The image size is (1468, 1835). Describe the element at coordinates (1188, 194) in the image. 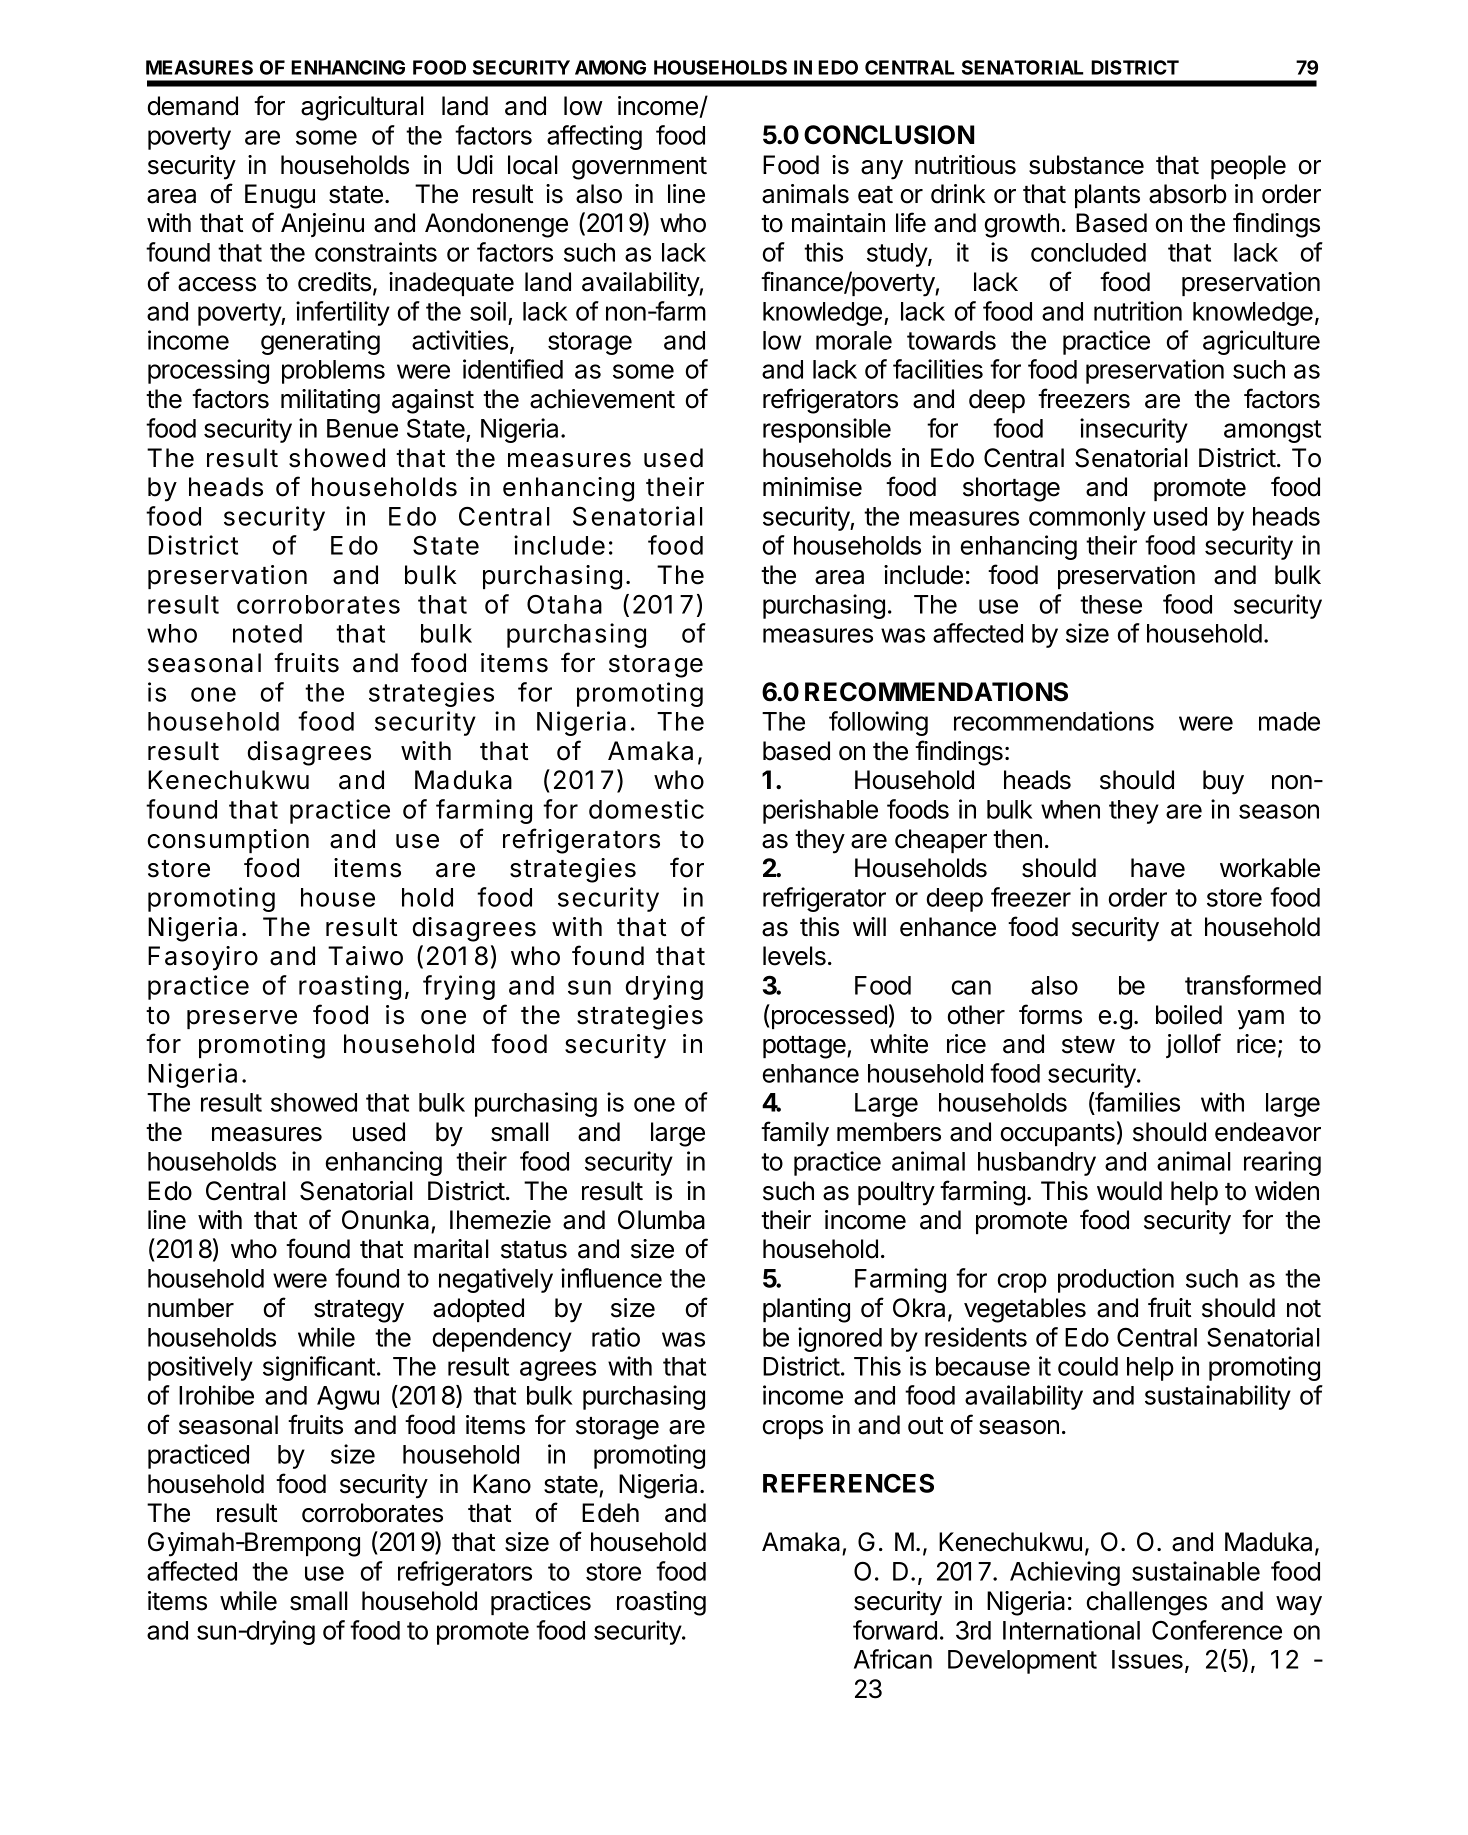

I see `absorb` at that location.
